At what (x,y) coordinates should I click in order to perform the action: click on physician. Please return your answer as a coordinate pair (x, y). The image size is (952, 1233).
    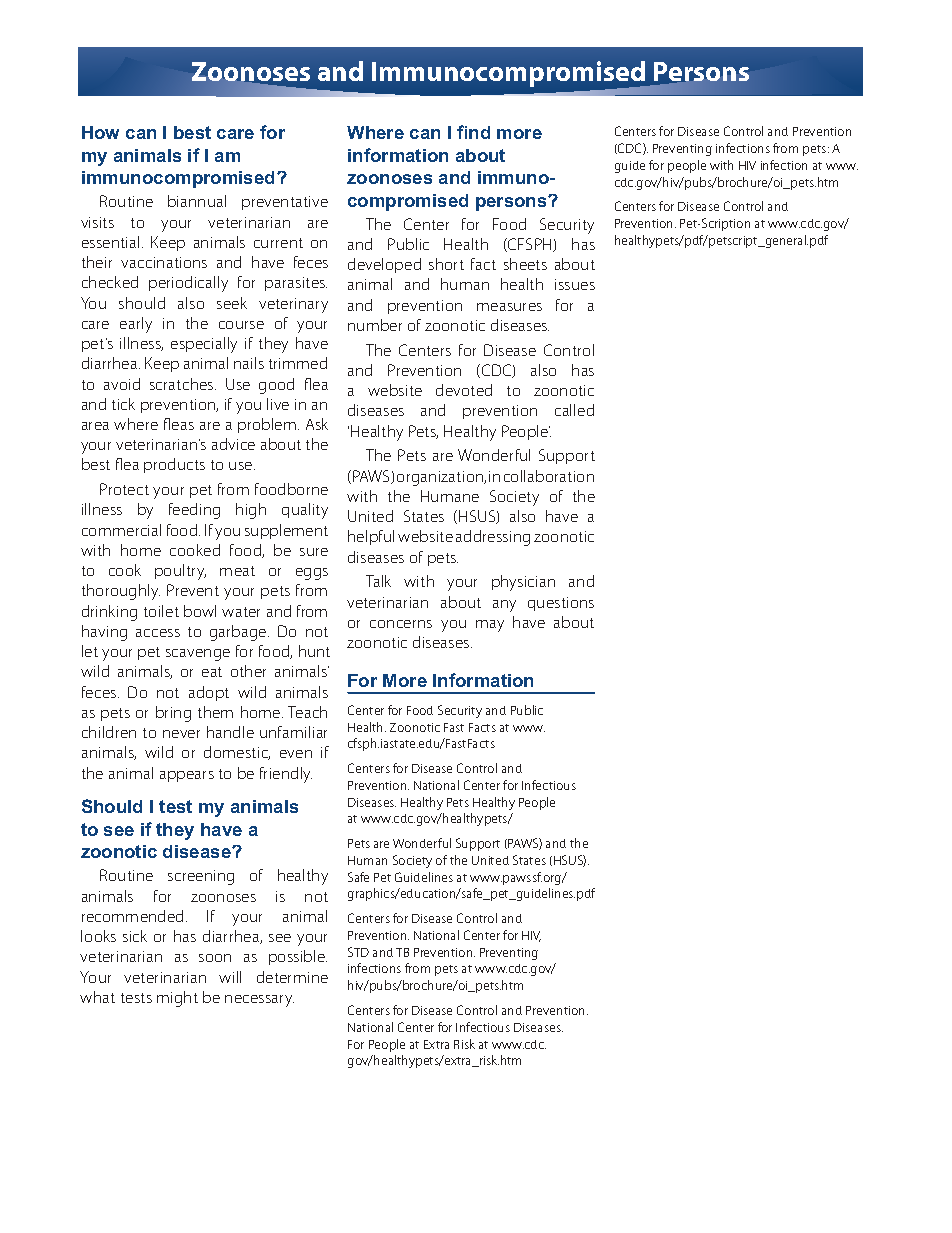
    Looking at the image, I should click on (523, 583).
